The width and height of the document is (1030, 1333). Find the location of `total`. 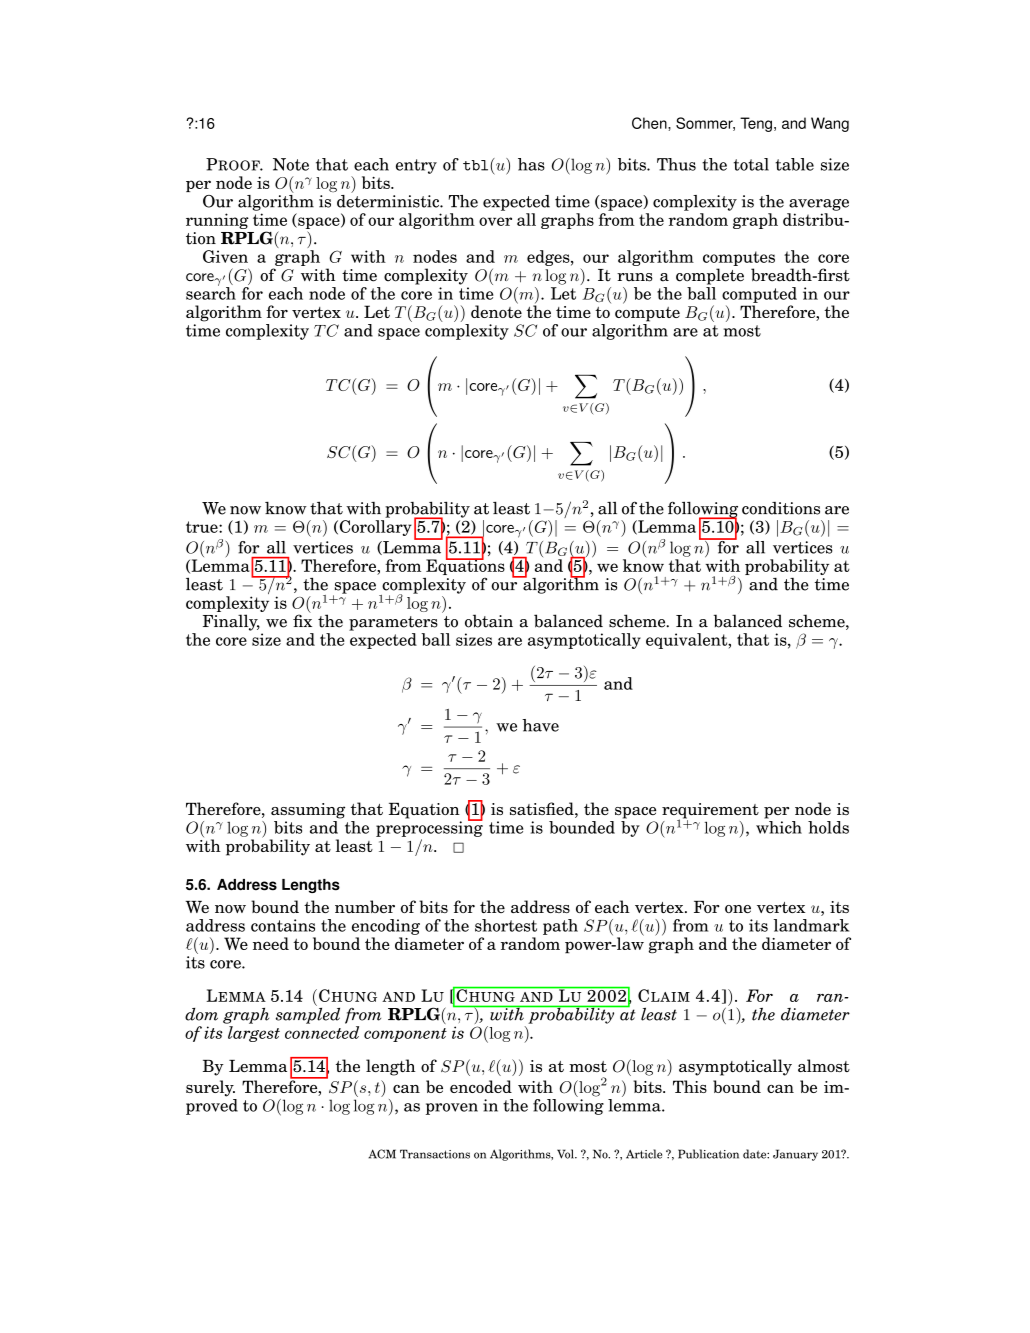

total is located at coordinates (751, 164).
